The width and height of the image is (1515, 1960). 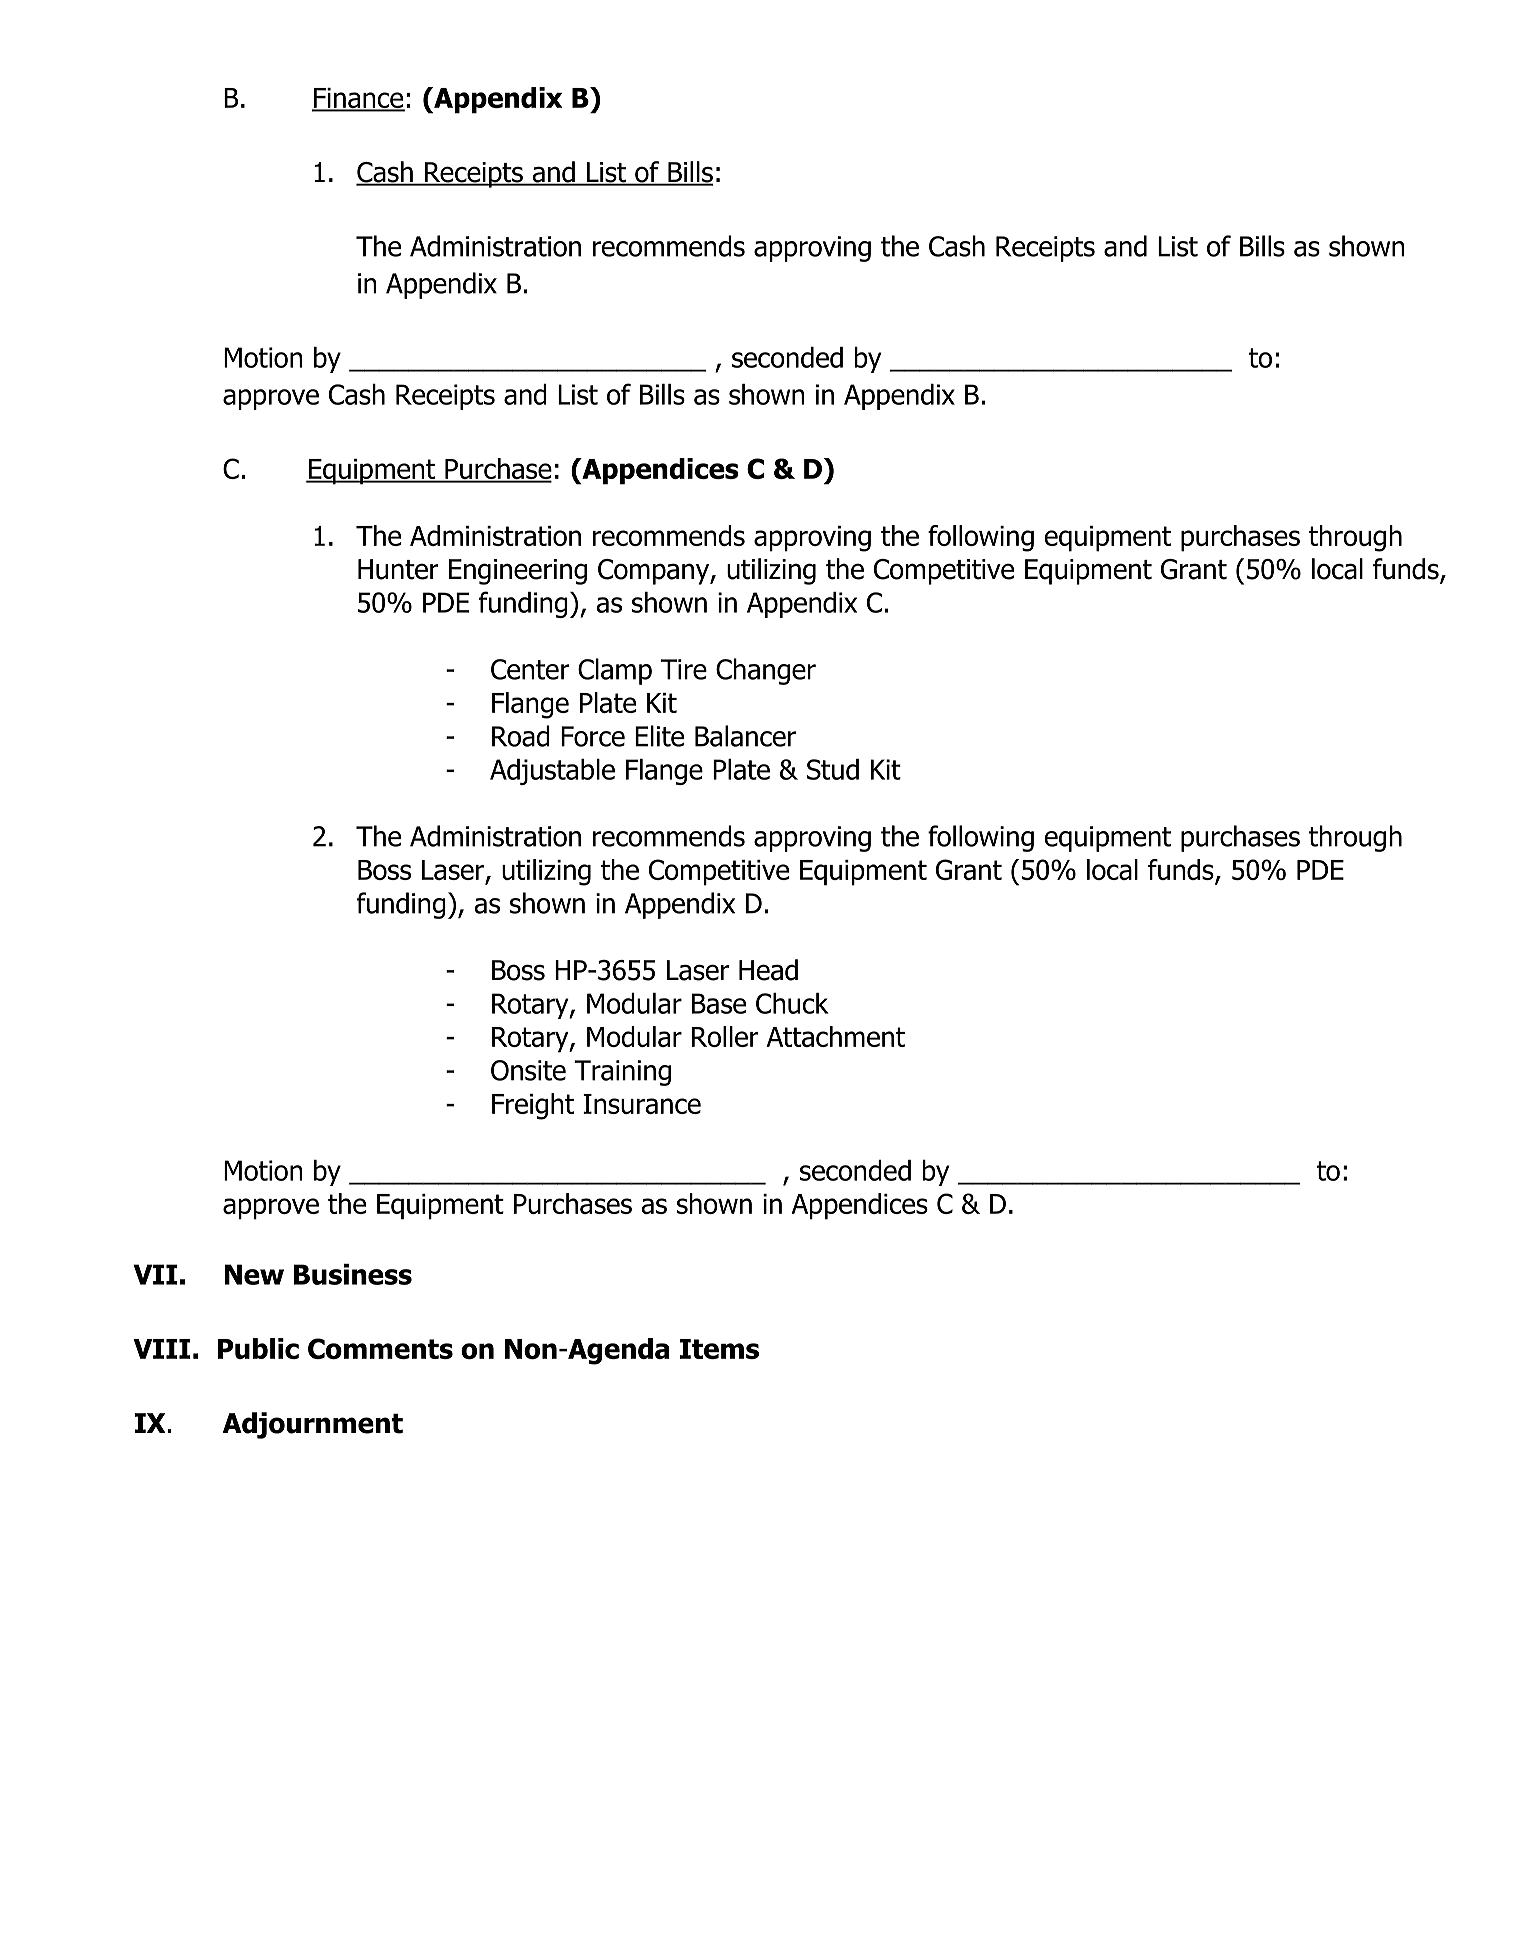 I want to click on Roller, so click(x=725, y=1036).
